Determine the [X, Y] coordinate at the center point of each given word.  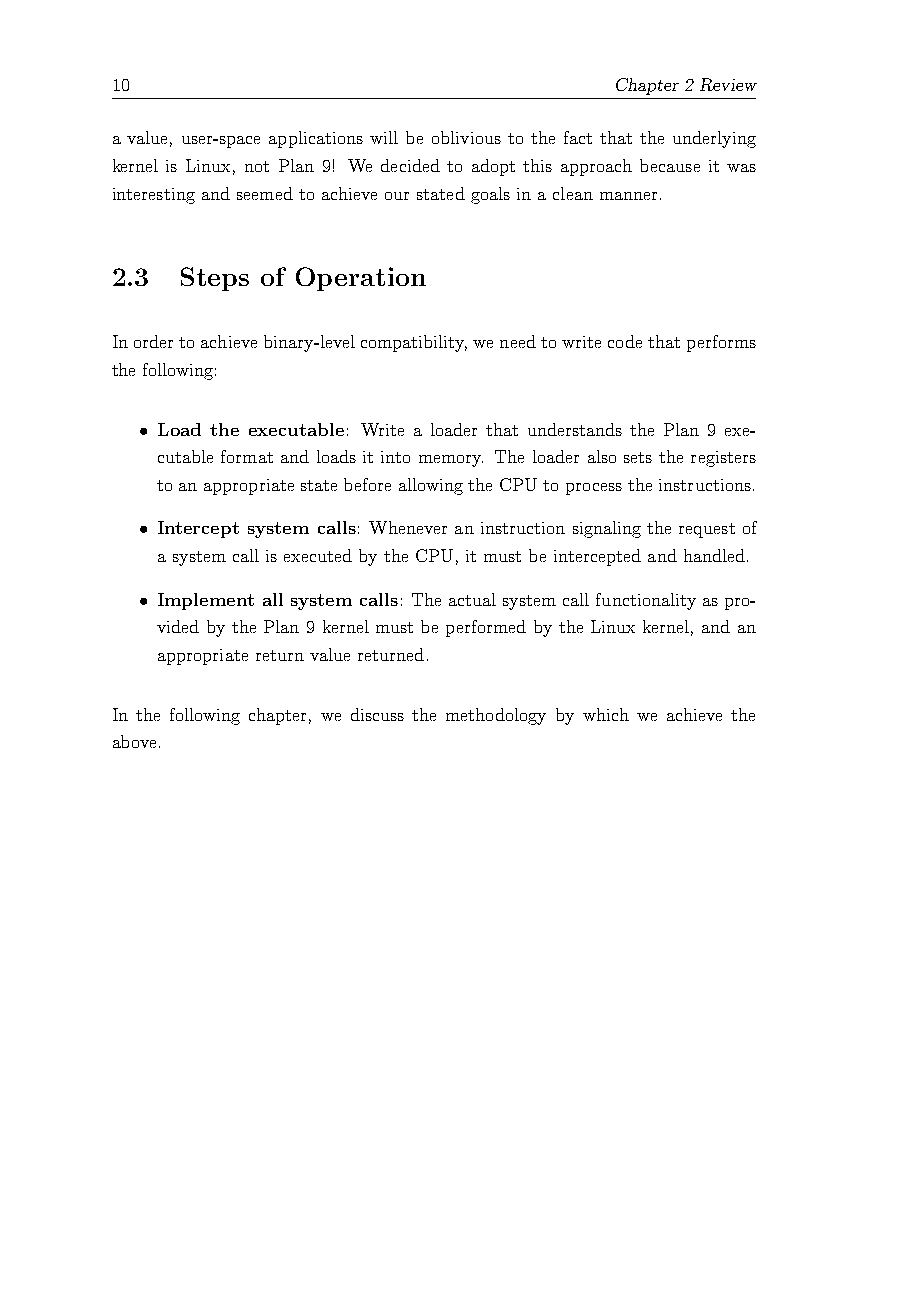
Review [728, 84]
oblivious [466, 137]
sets [638, 457]
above [134, 741]
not [257, 166]
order [153, 341]
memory [451, 461]
